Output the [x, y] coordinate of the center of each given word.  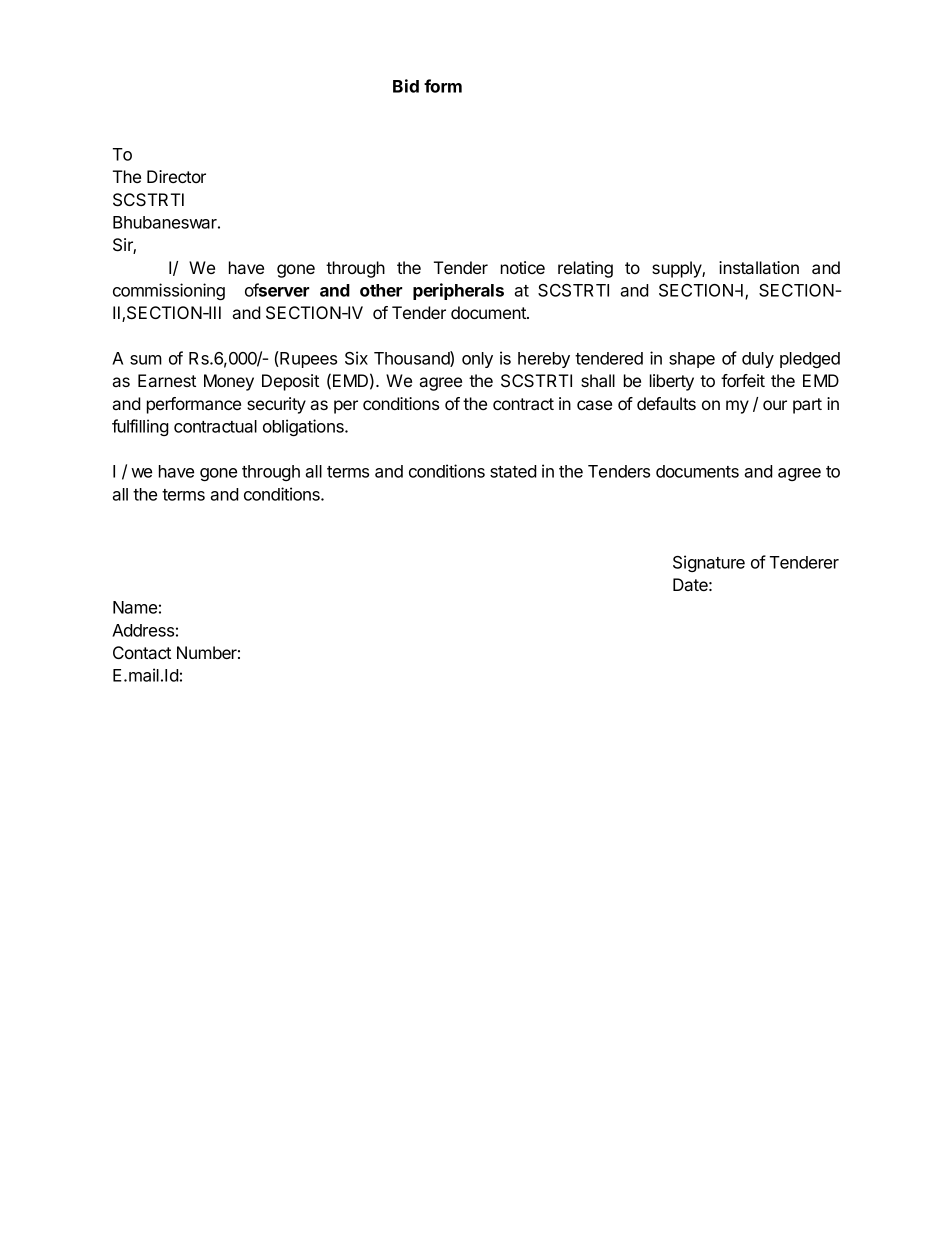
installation [759, 267]
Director [176, 176]
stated [513, 471]
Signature [709, 563]
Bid [406, 86]
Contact [142, 652]
